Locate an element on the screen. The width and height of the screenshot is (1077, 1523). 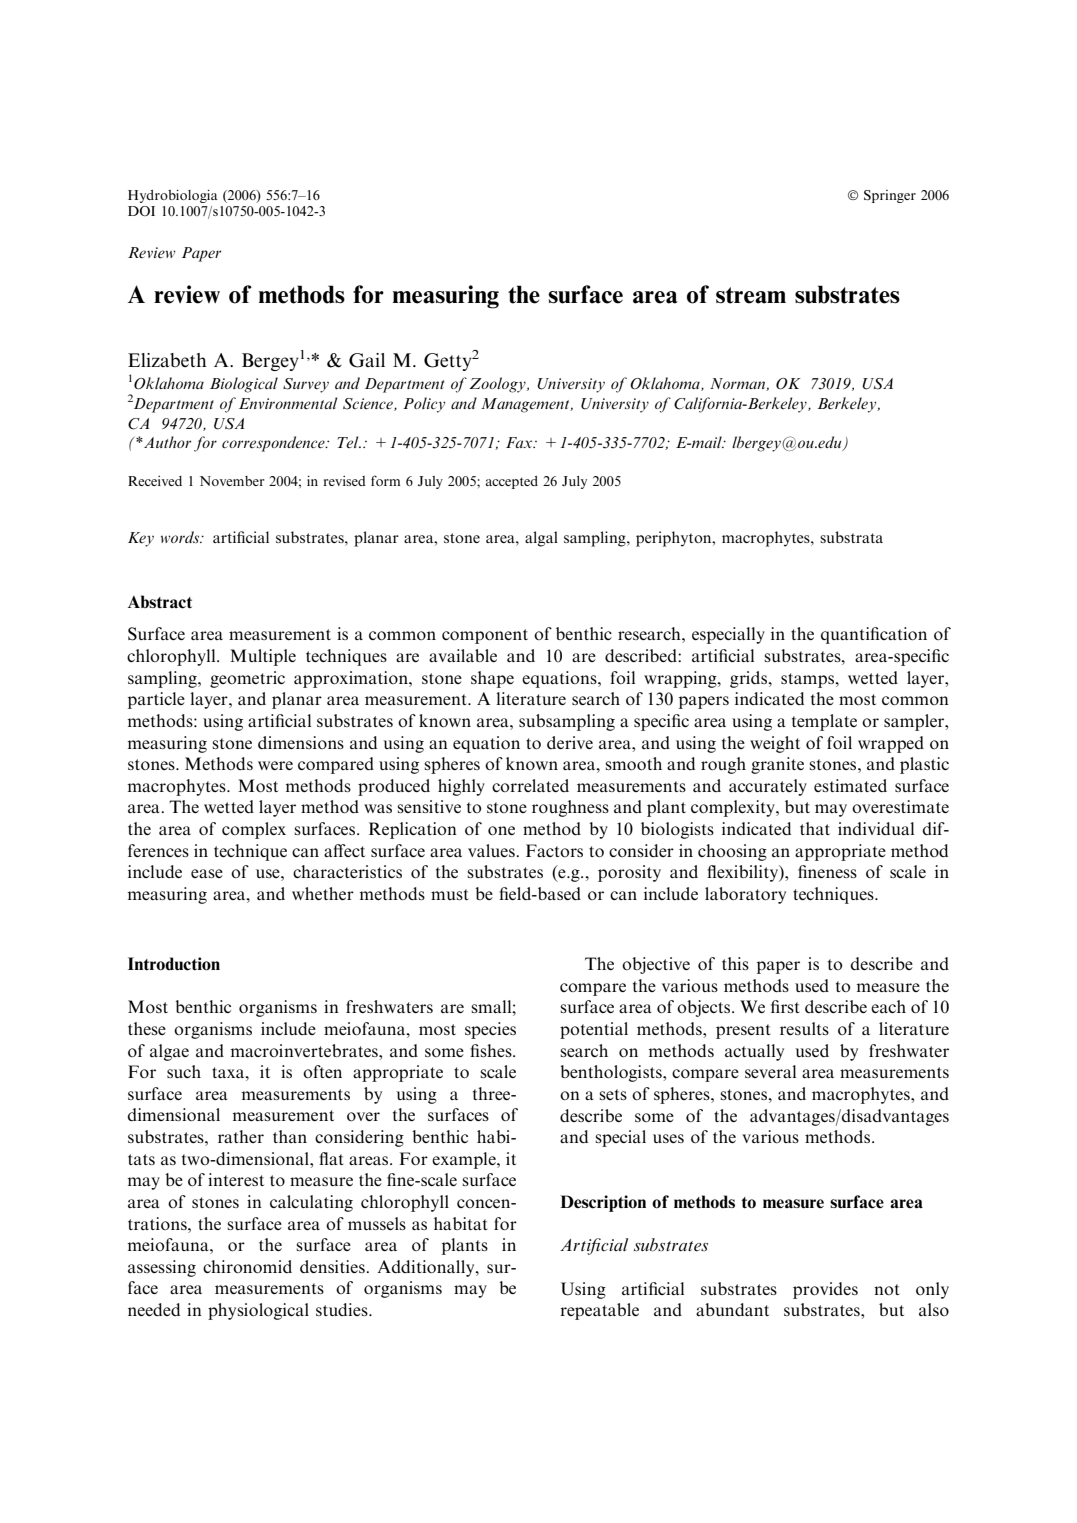
laboratory is located at coordinates (745, 895).
